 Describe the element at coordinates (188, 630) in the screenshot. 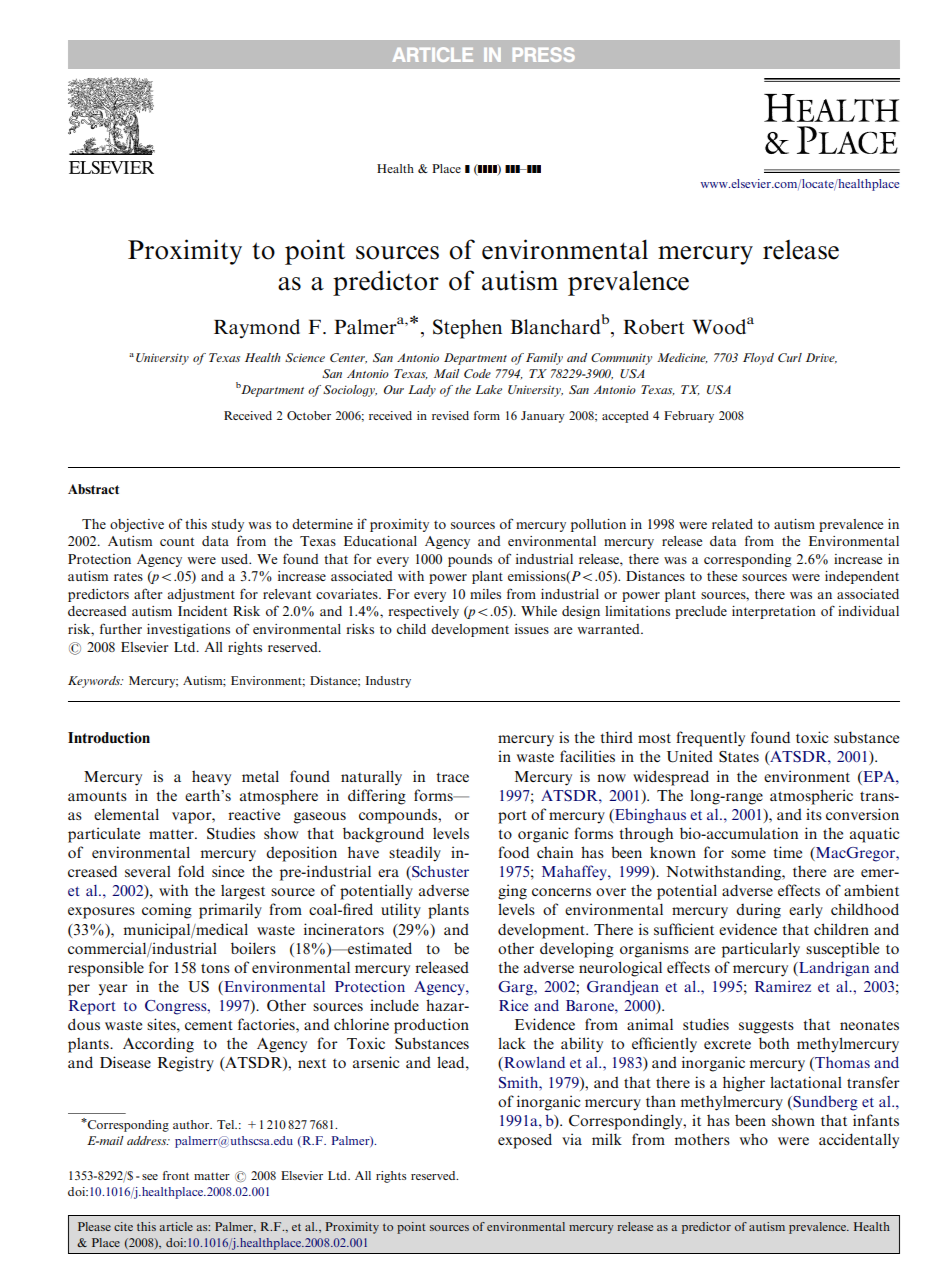

I see `investigations` at that location.
